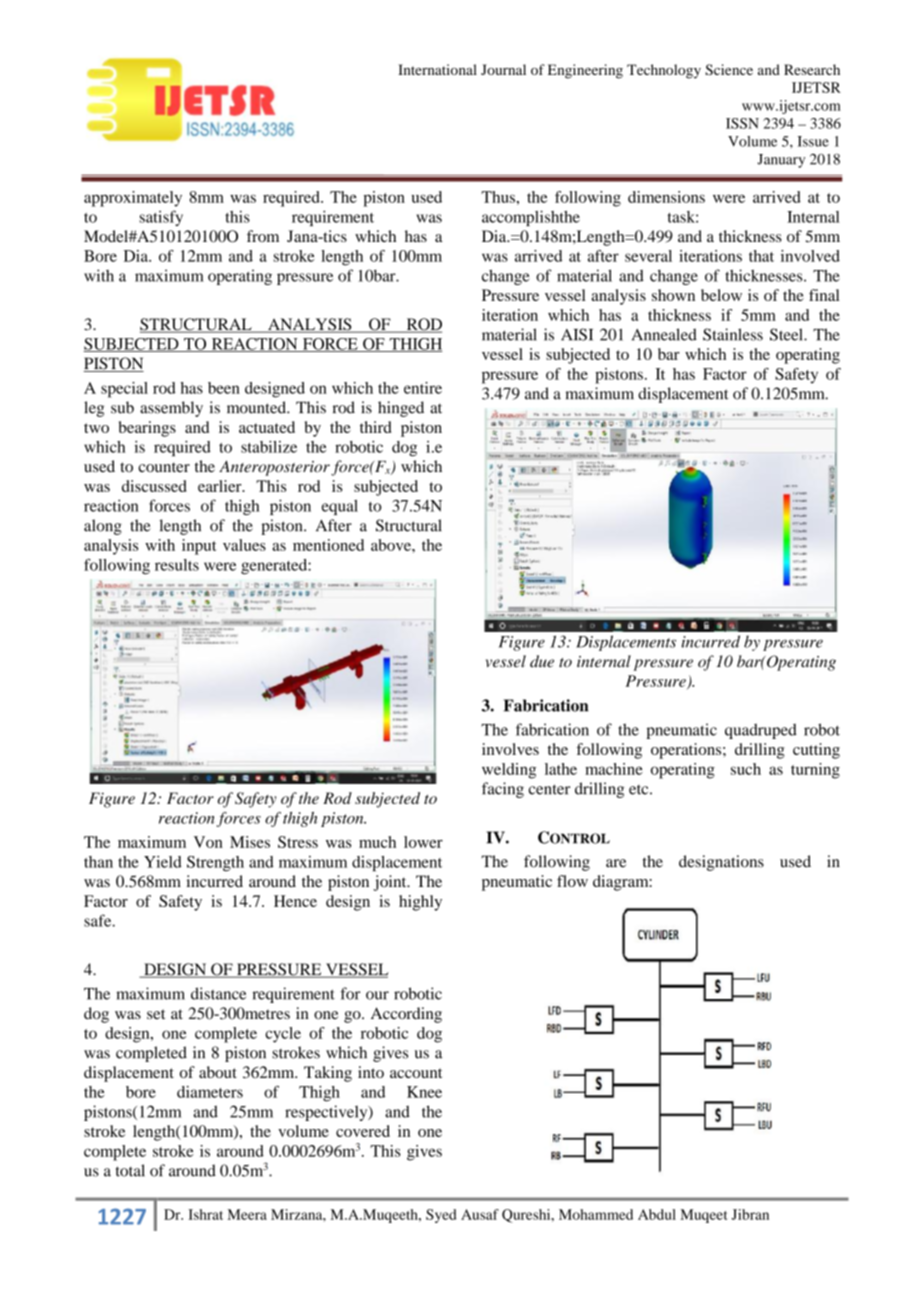 This screenshot has width=924, height=1308. Describe the element at coordinates (542, 661) in the screenshot. I see `due` at that location.
